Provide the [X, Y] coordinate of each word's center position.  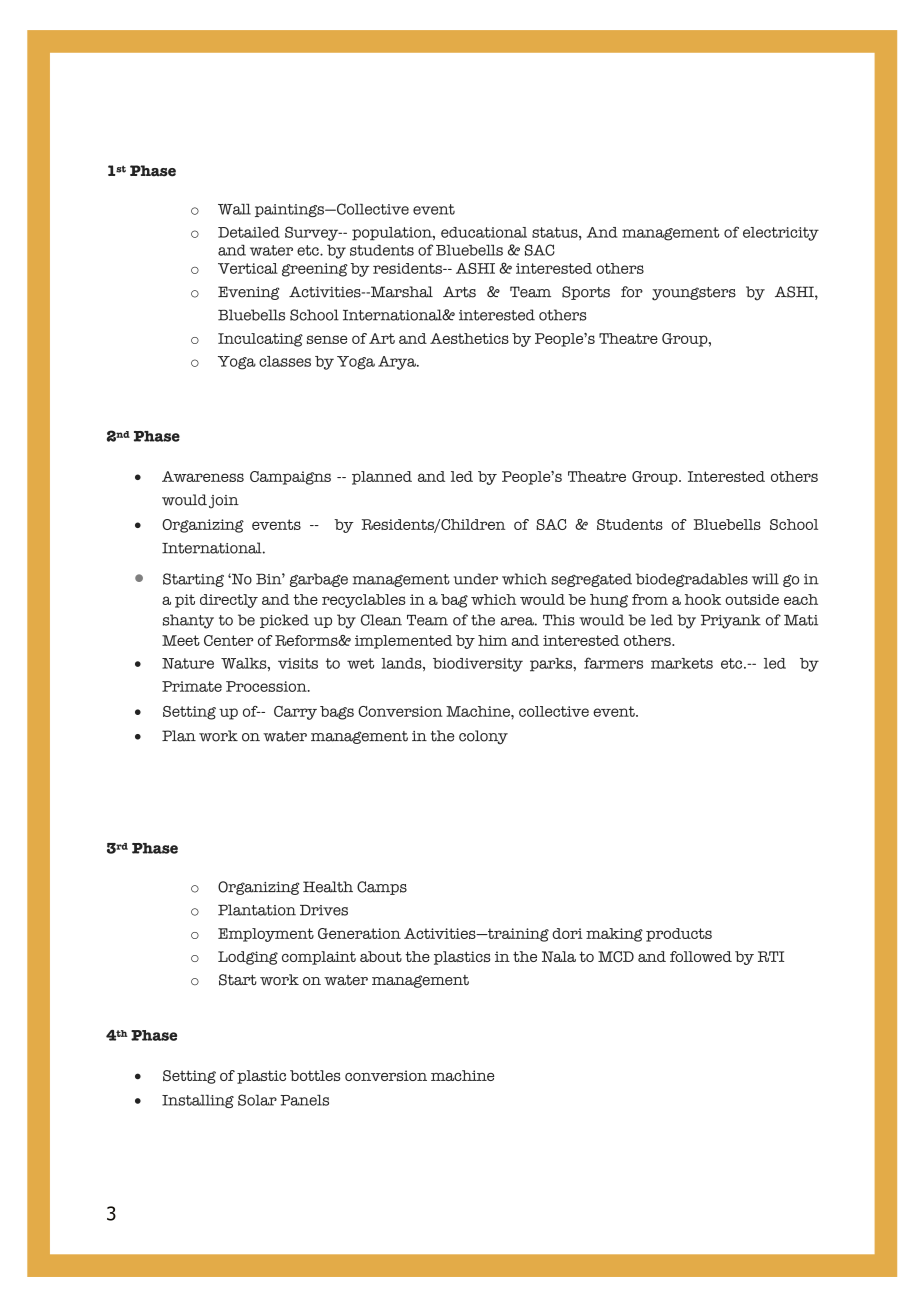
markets [682, 663]
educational [484, 232]
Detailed [249, 232]
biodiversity [478, 665]
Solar [257, 1100]
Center [228, 640]
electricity [781, 234]
